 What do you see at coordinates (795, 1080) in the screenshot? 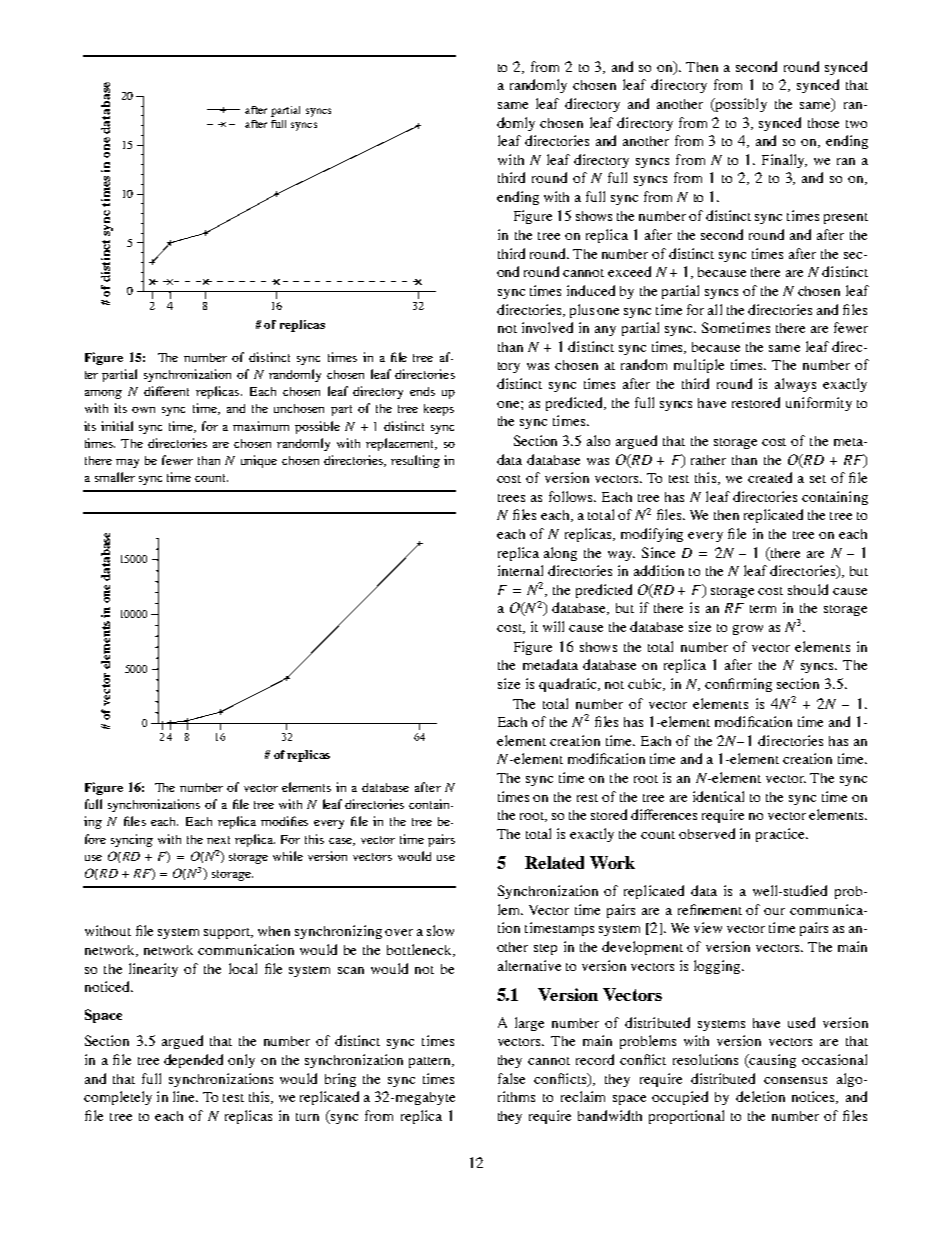
I see `consensus` at bounding box center [795, 1080].
